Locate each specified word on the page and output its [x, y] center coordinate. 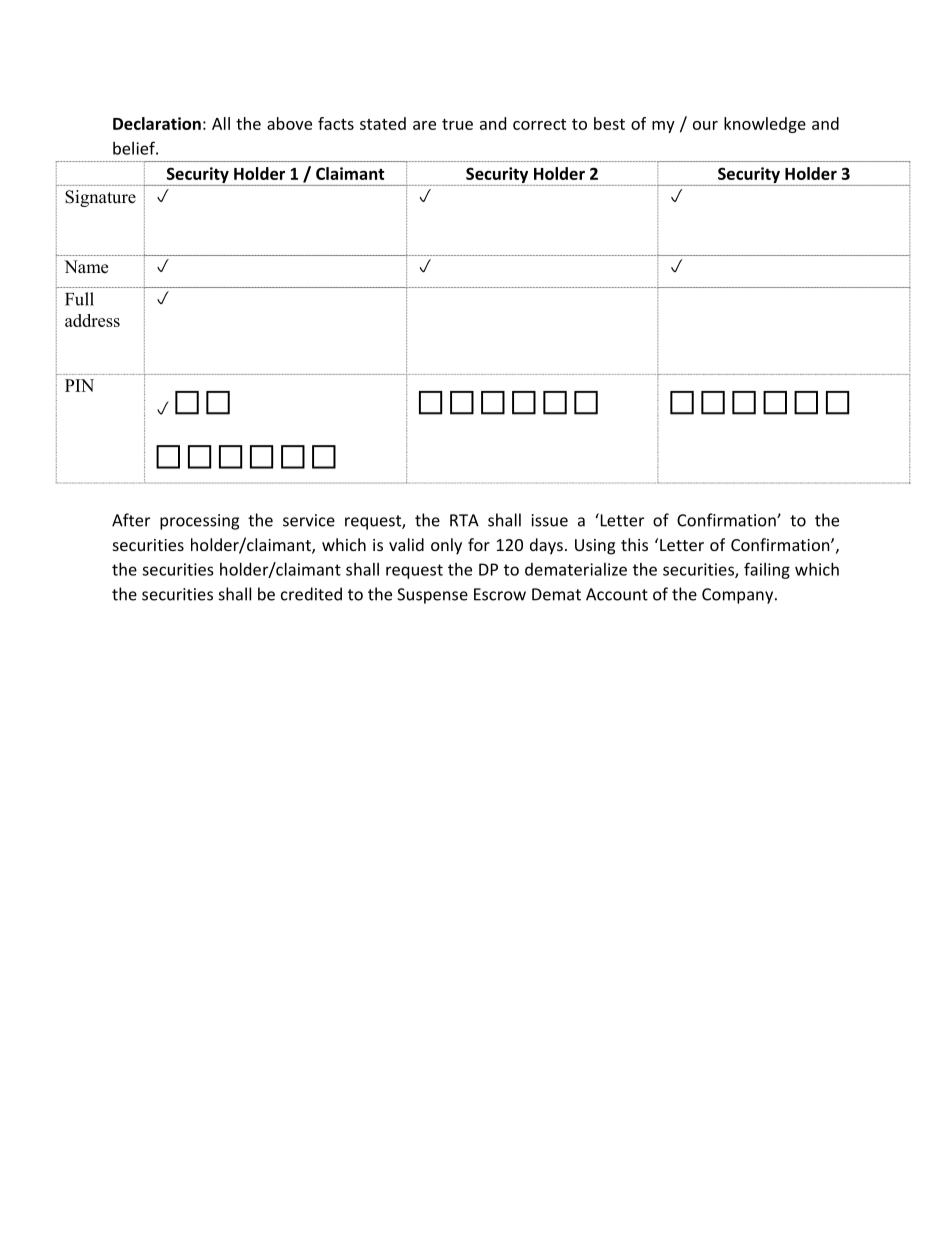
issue [550, 520]
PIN [79, 385]
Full [79, 299]
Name [86, 267]
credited [311, 594]
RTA [464, 520]
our [705, 125]
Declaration [157, 123]
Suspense [432, 596]
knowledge [765, 125]
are [424, 125]
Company [739, 596]
